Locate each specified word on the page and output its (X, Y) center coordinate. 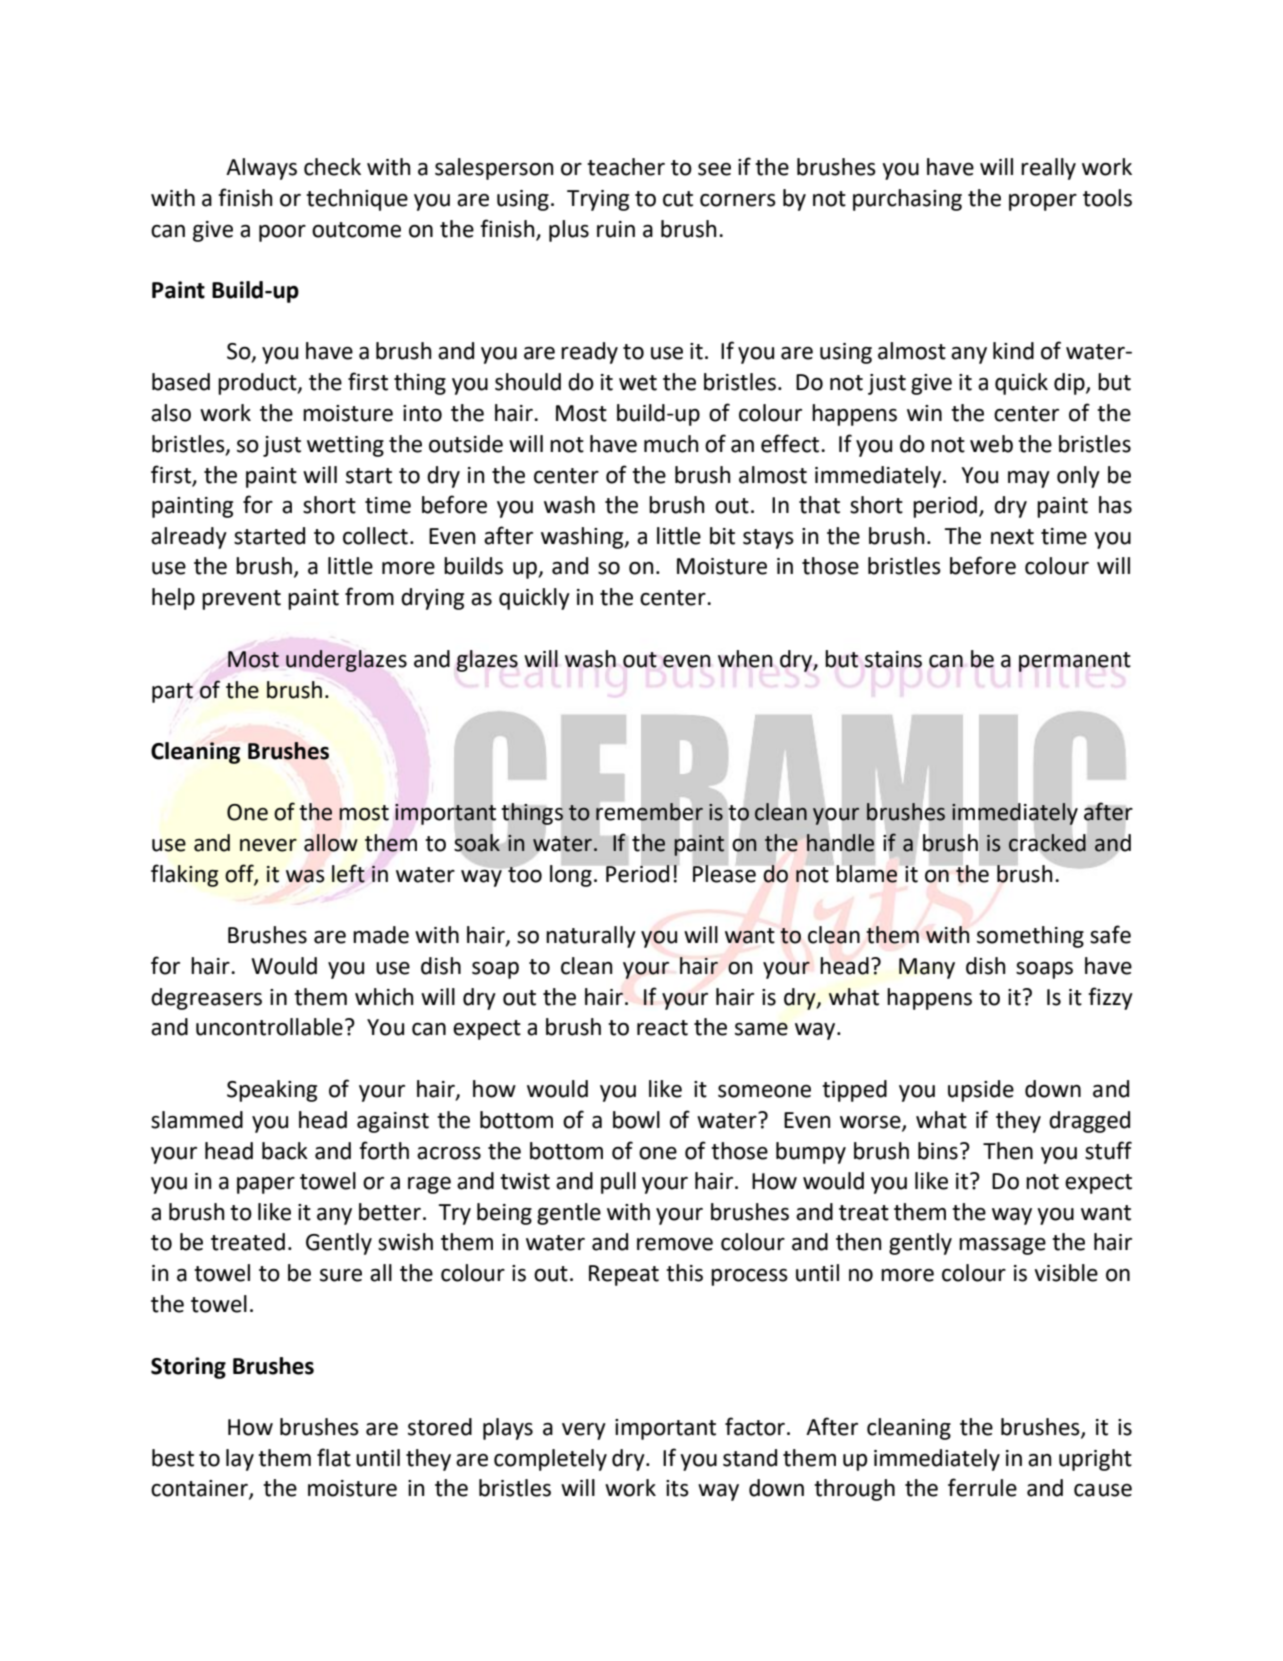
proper (1043, 202)
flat (334, 1457)
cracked (1047, 843)
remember (649, 812)
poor (282, 233)
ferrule (982, 1487)
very (584, 1431)
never (268, 845)
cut (678, 199)
